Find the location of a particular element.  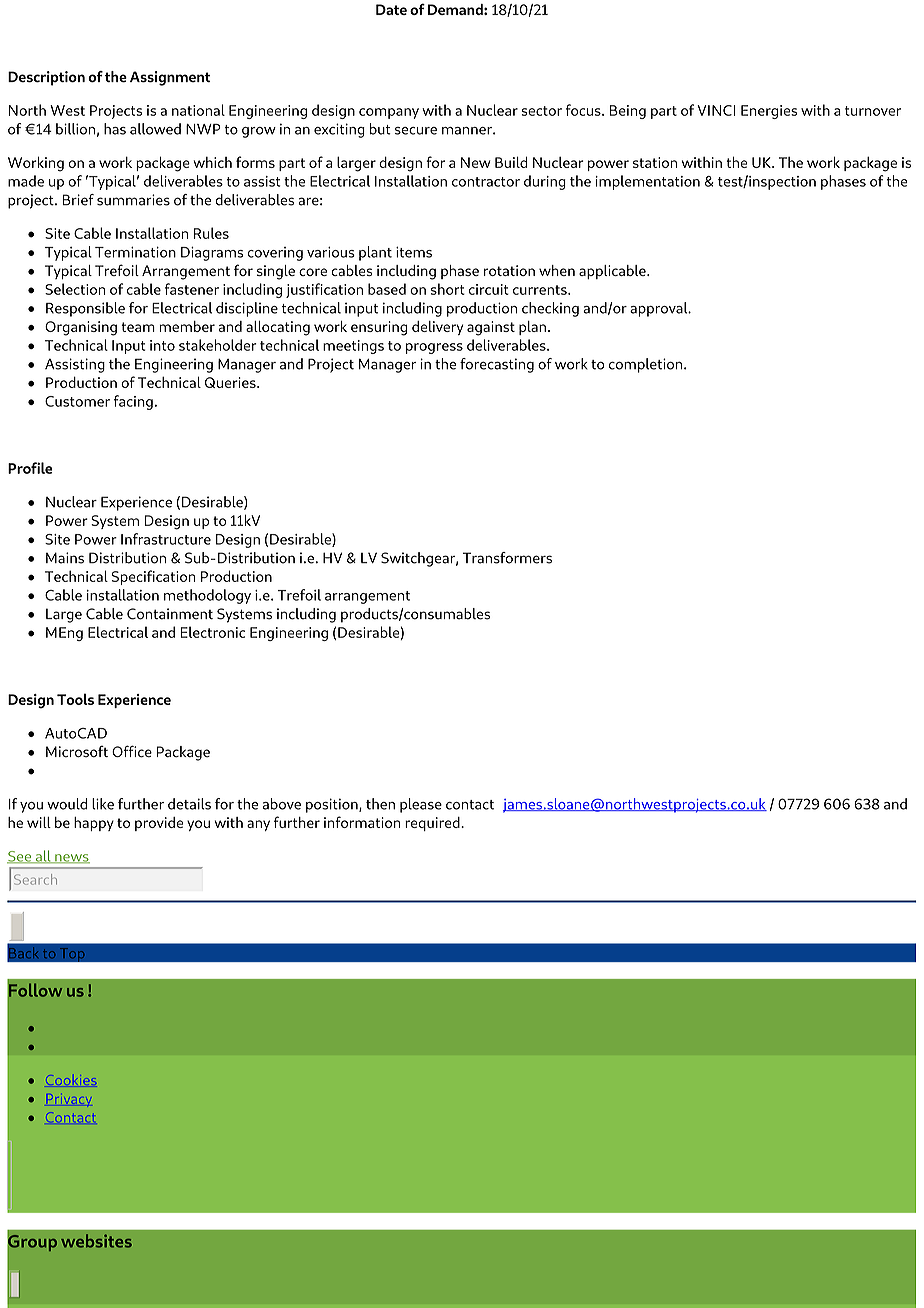

Cookies is located at coordinates (71, 1080).
